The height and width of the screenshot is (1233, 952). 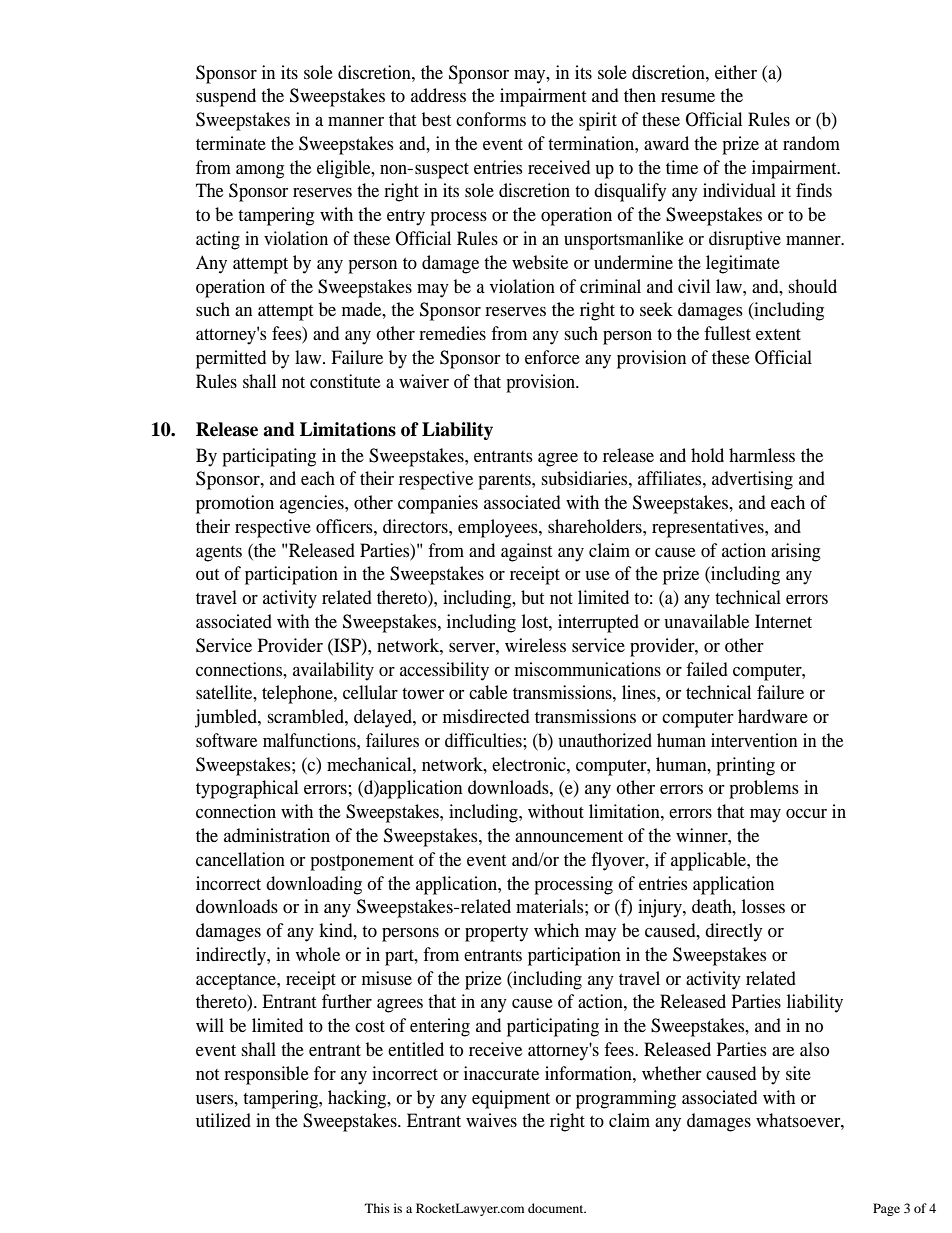 I want to click on utilized, so click(x=223, y=1120).
